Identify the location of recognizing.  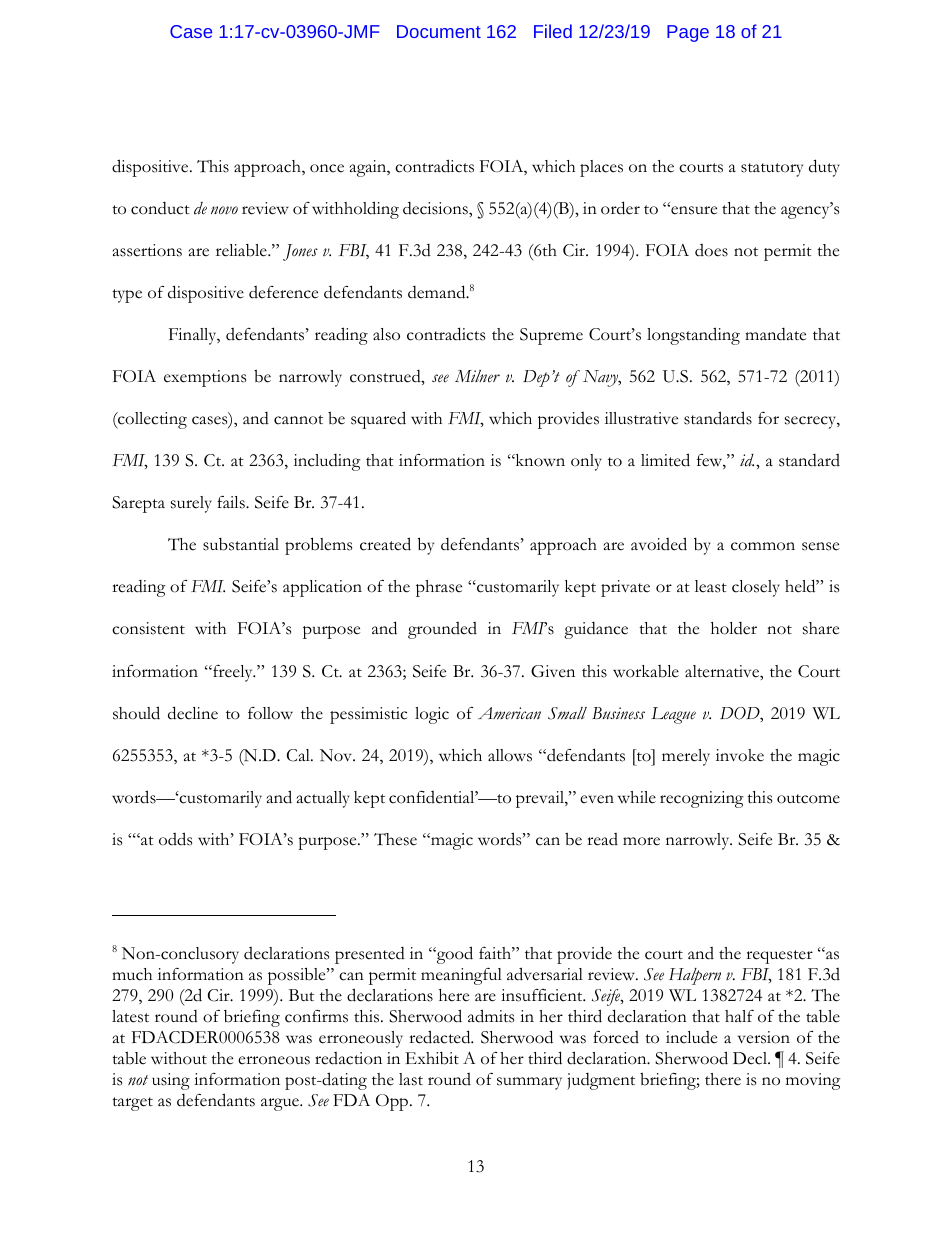
(702, 799).
